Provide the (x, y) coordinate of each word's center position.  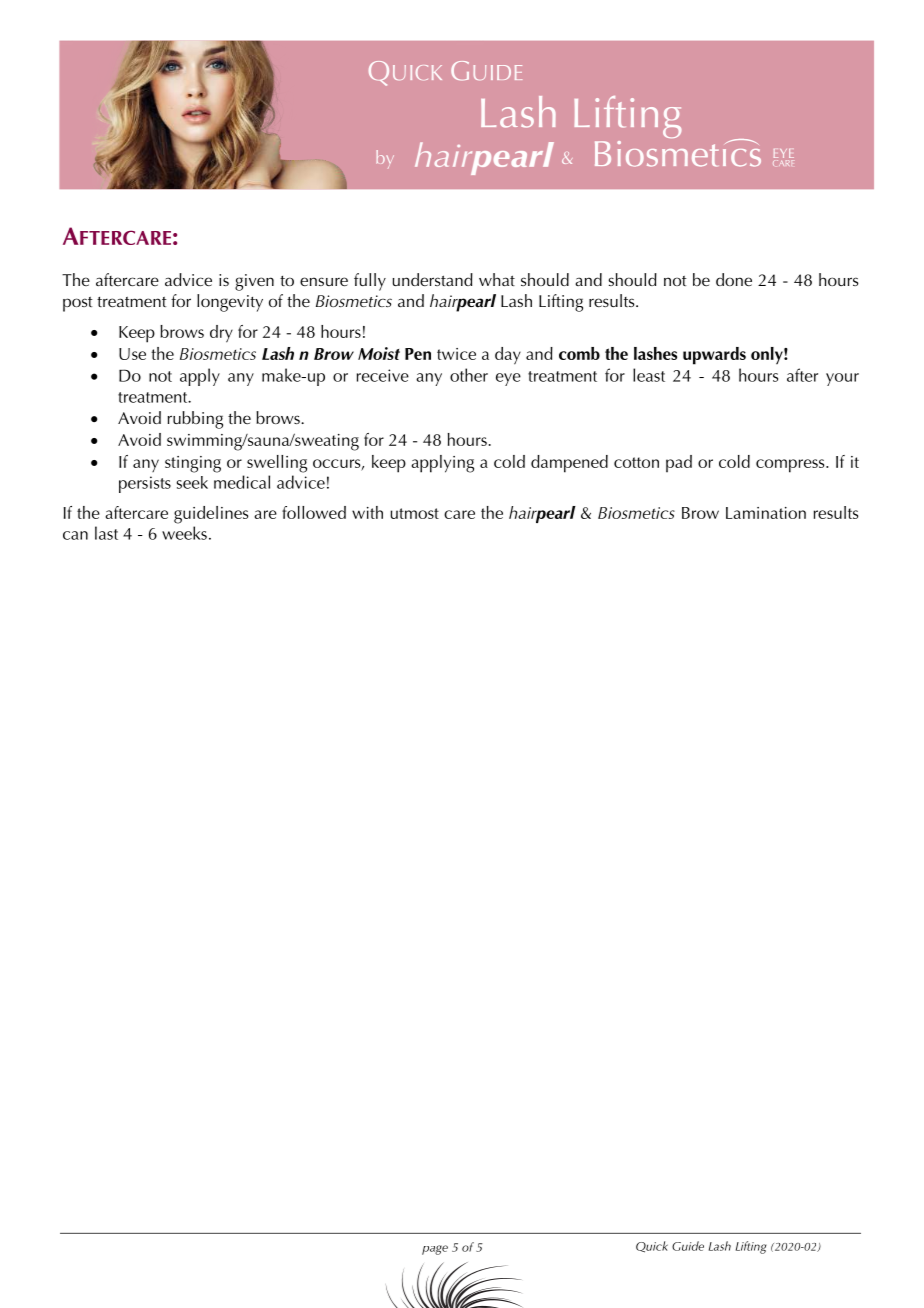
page (435, 1250)
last (106, 533)
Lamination (766, 513)
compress (791, 466)
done (734, 279)
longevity (230, 303)
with (367, 512)
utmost (414, 513)
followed (314, 512)
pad (679, 463)
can (75, 535)
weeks (184, 533)
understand (433, 279)
